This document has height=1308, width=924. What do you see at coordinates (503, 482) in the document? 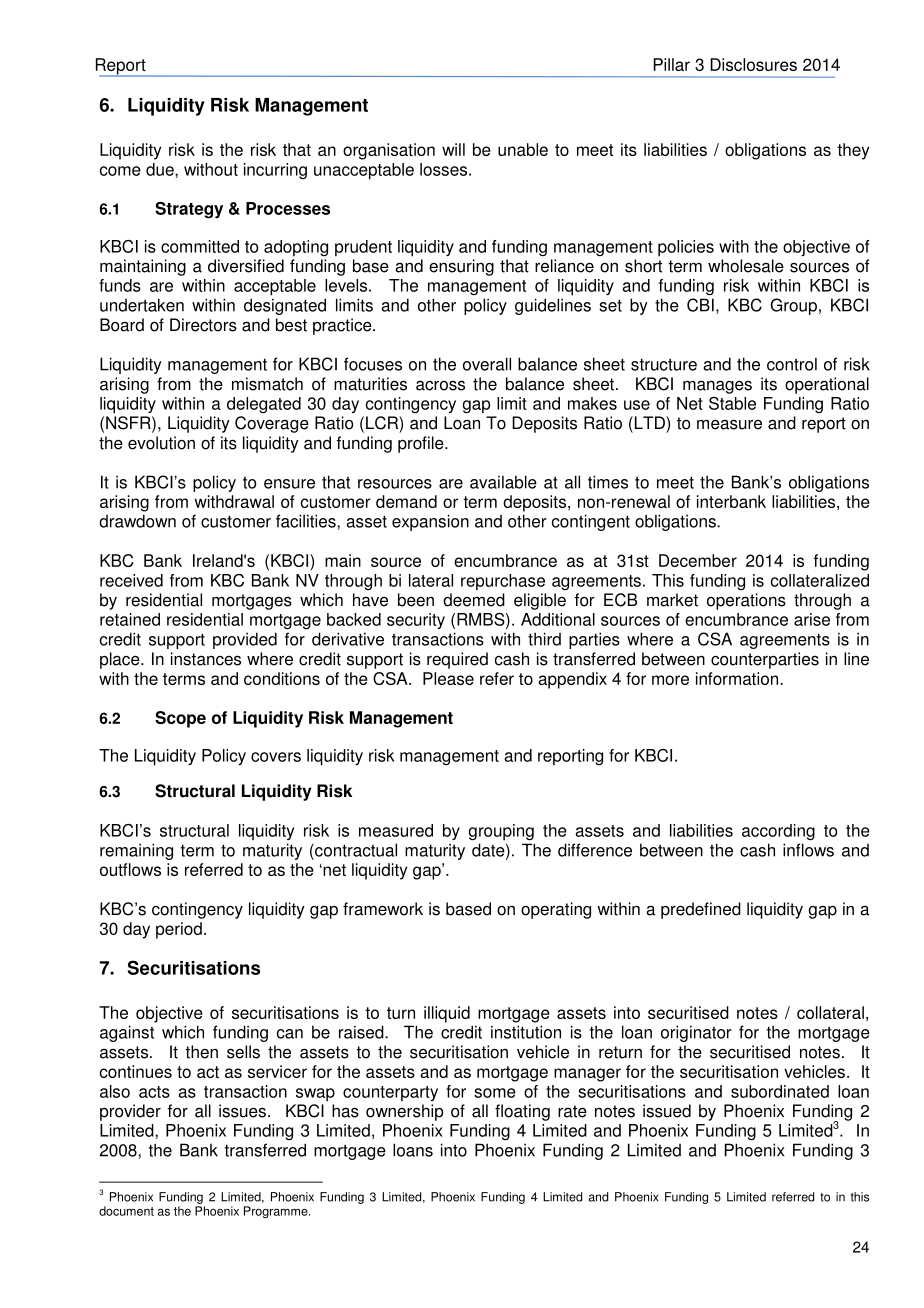
I see `available` at bounding box center [503, 482].
